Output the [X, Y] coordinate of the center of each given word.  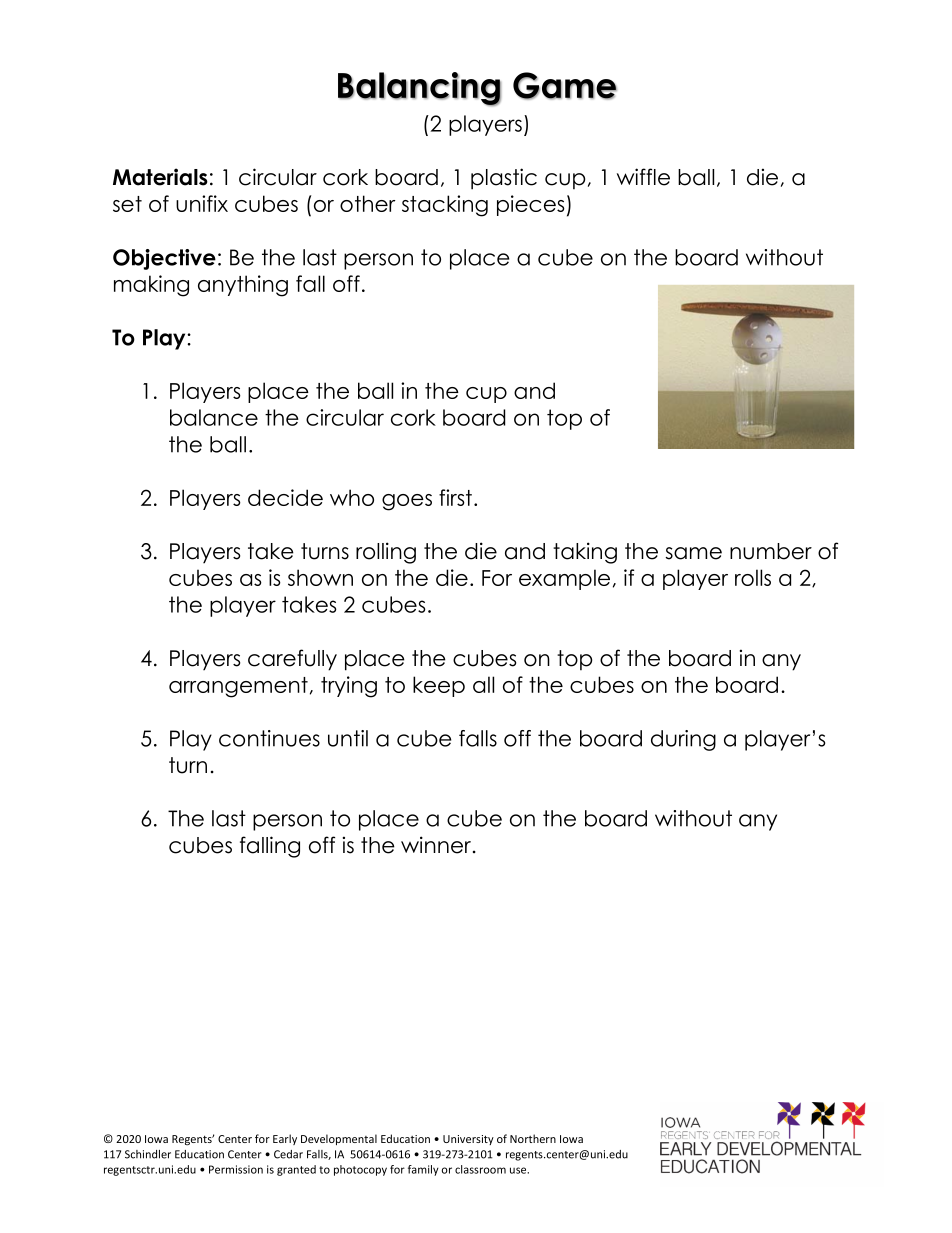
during [683, 740]
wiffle [643, 177]
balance [214, 417]
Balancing [419, 89]
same [693, 553]
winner [437, 845]
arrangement [238, 687]
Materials [160, 177]
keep [439, 686]
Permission [236, 1169]
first [455, 497]
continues [269, 738]
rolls [753, 577]
